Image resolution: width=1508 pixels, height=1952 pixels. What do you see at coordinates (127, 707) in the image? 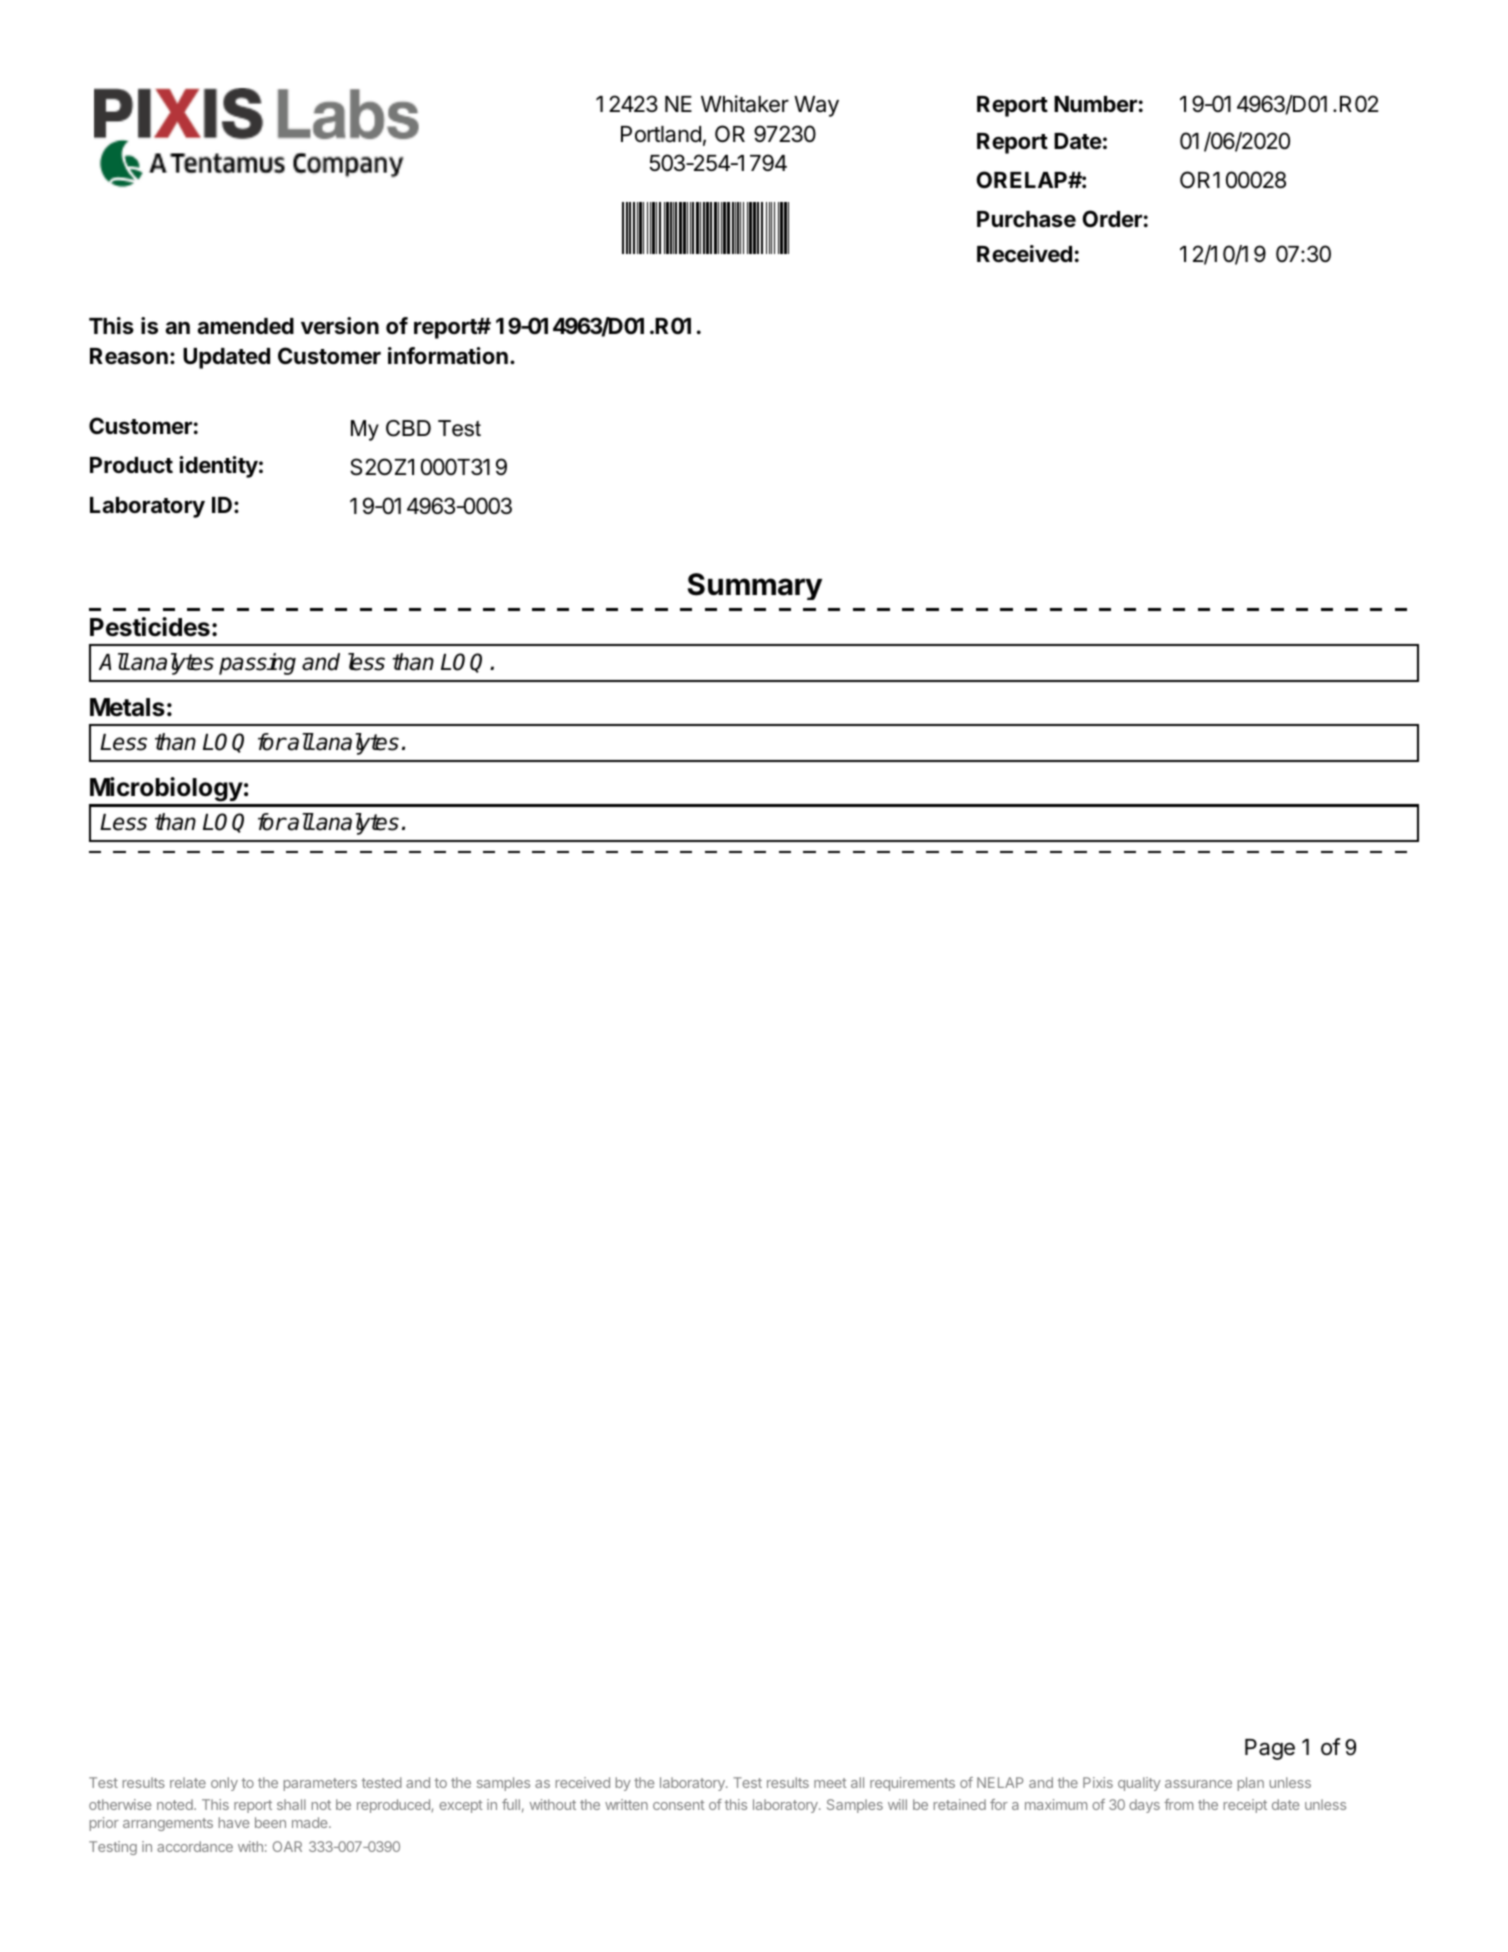
I see `Metals` at bounding box center [127, 707].
